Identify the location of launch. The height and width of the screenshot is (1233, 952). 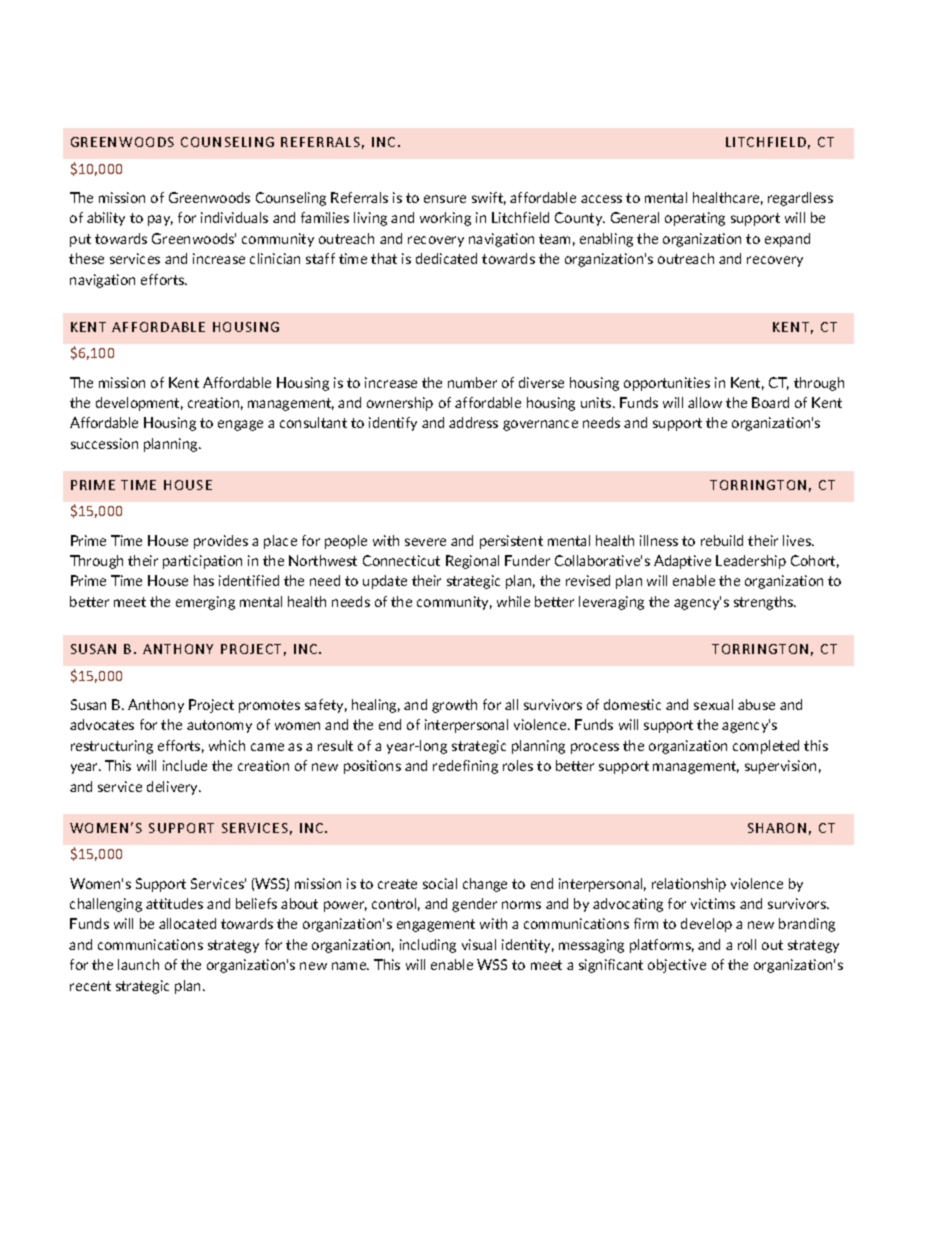
(138, 964).
